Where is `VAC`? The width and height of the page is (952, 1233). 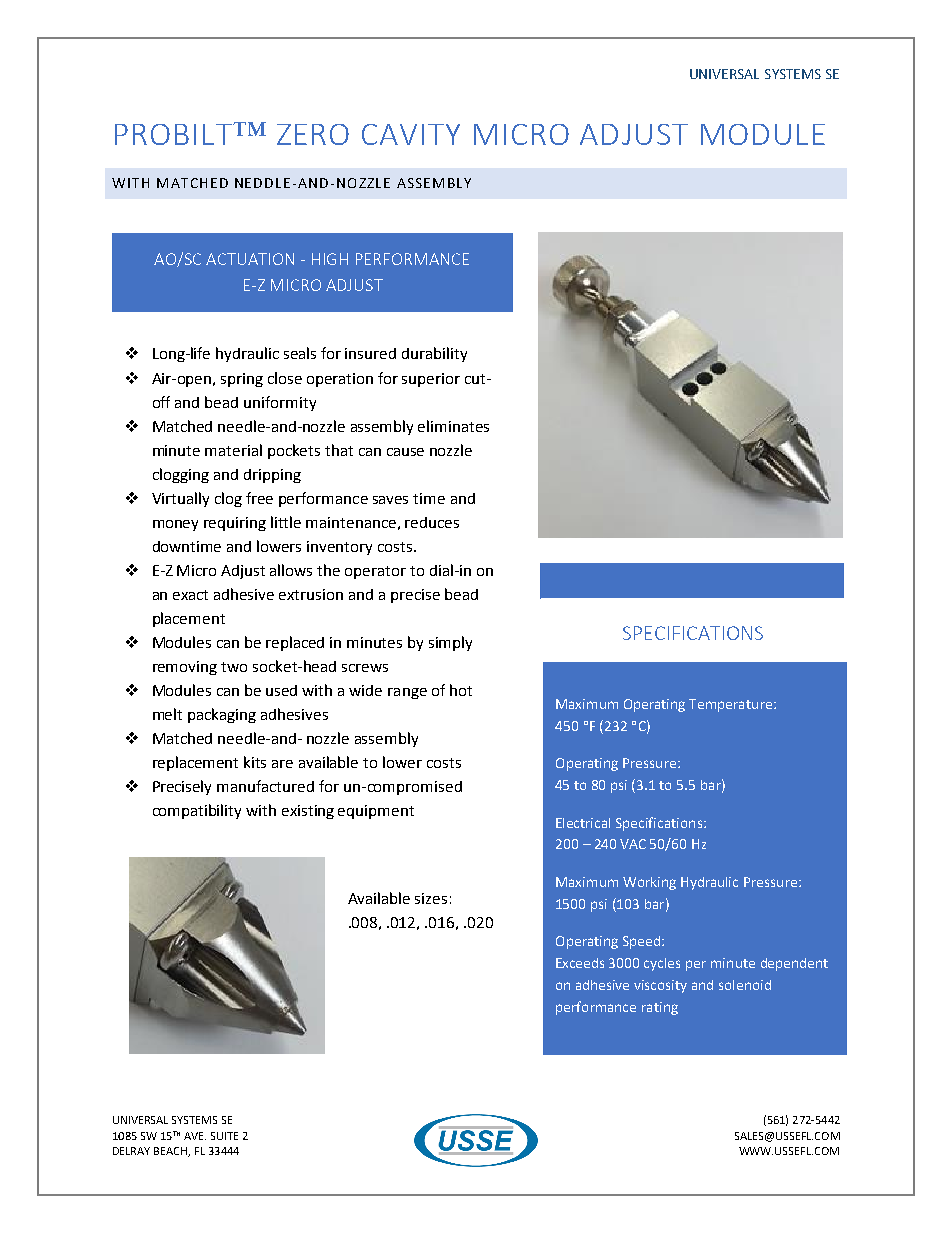 VAC is located at coordinates (633, 844).
